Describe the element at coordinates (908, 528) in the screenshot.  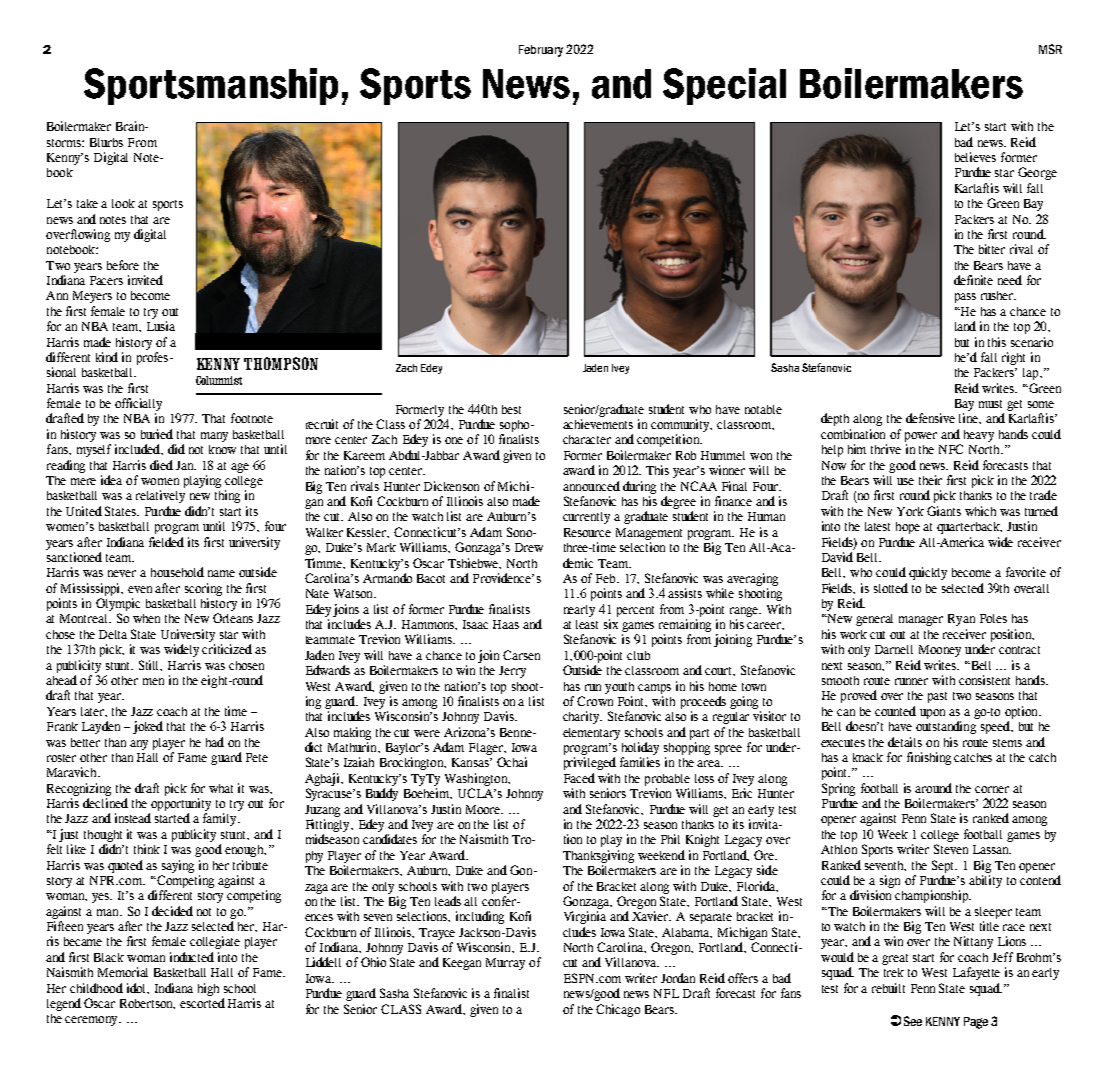
I see `hope` at that location.
